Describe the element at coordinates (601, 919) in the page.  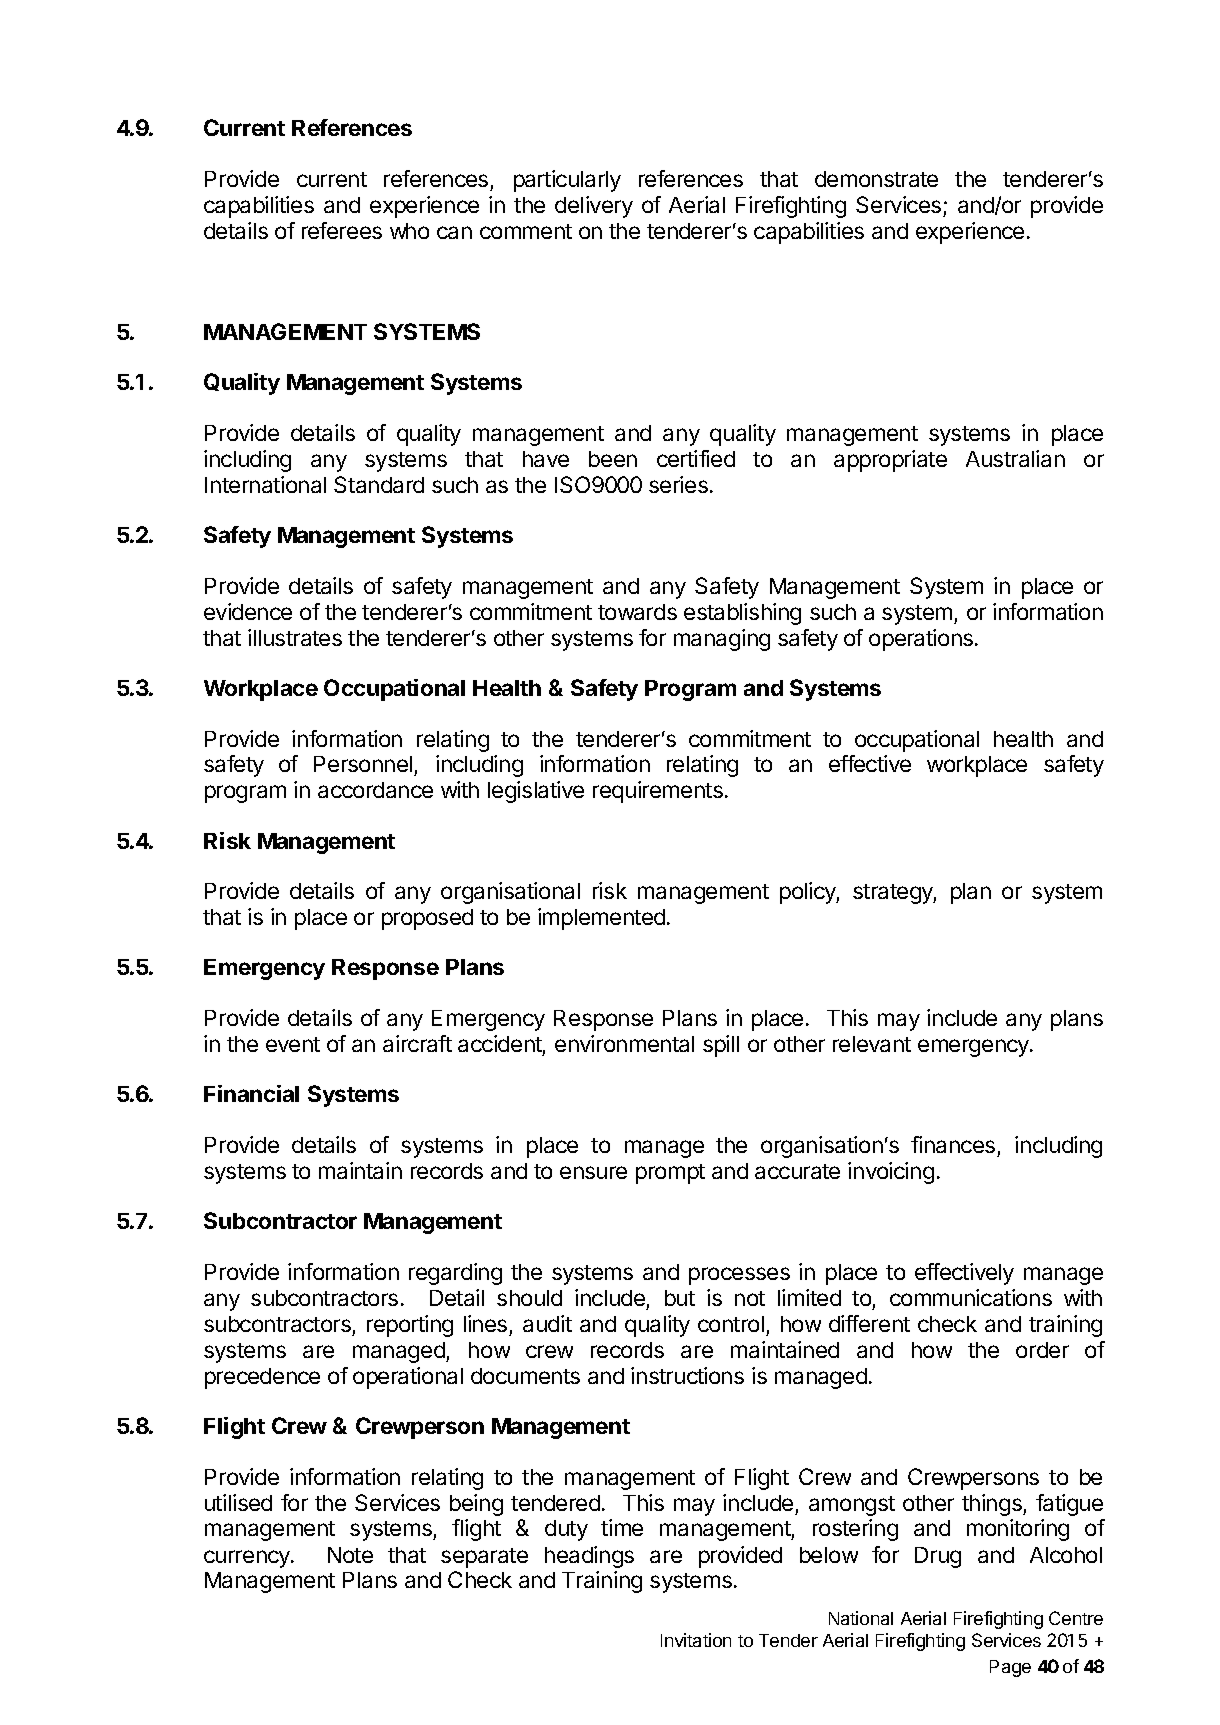
I see `implemented` at that location.
